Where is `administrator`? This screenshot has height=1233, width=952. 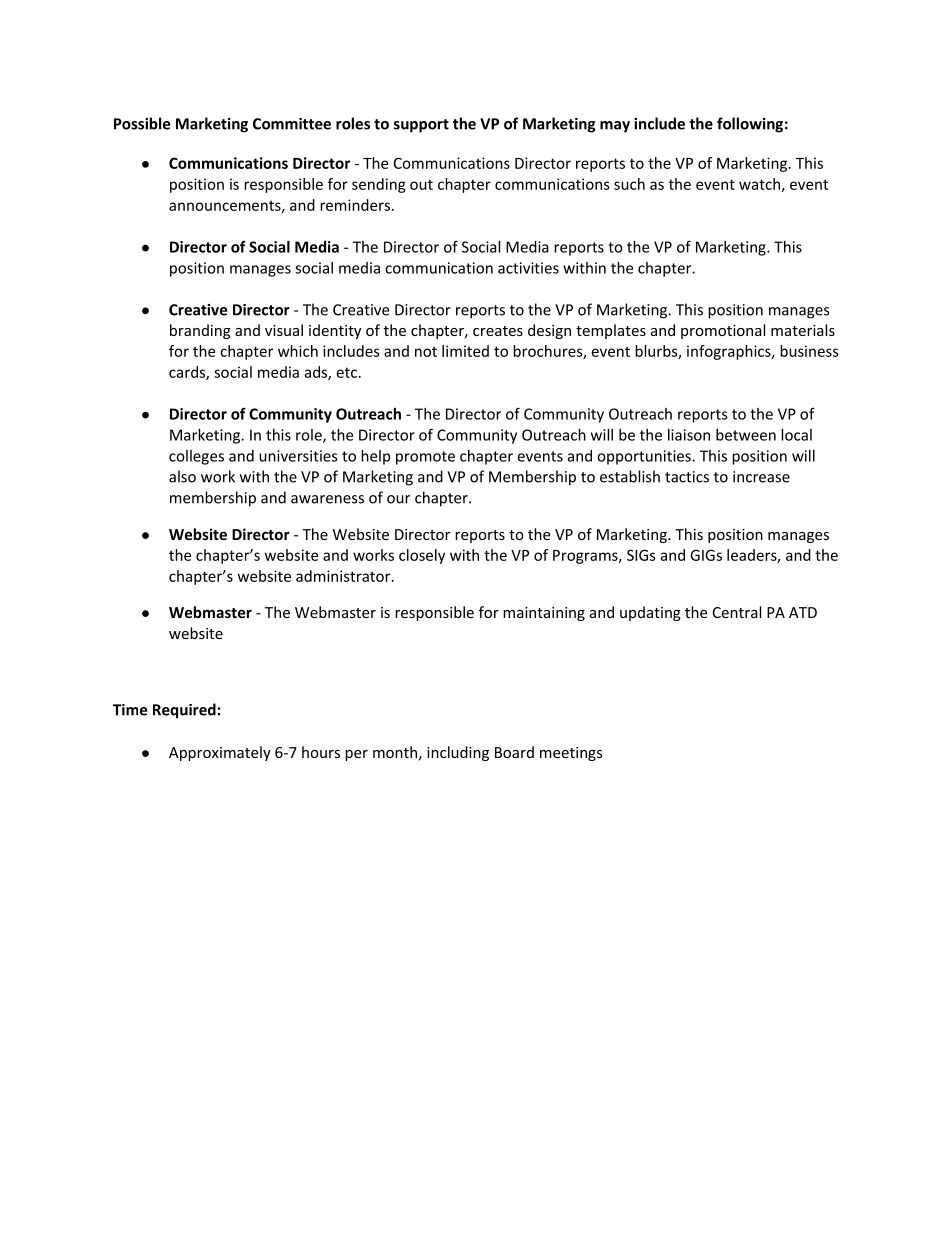
administrator is located at coordinates (344, 576).
